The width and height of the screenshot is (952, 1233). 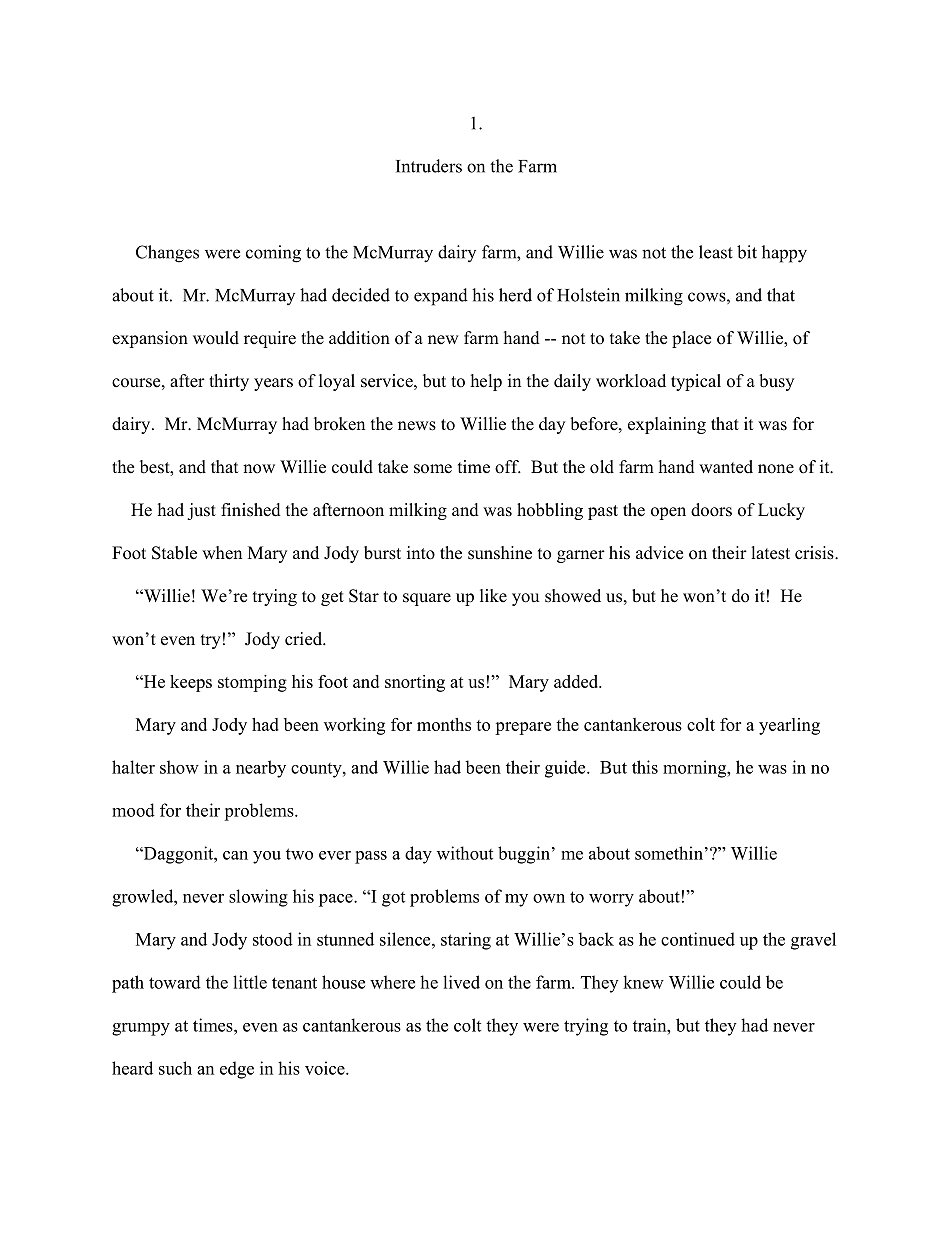 I want to click on knew, so click(x=643, y=982).
